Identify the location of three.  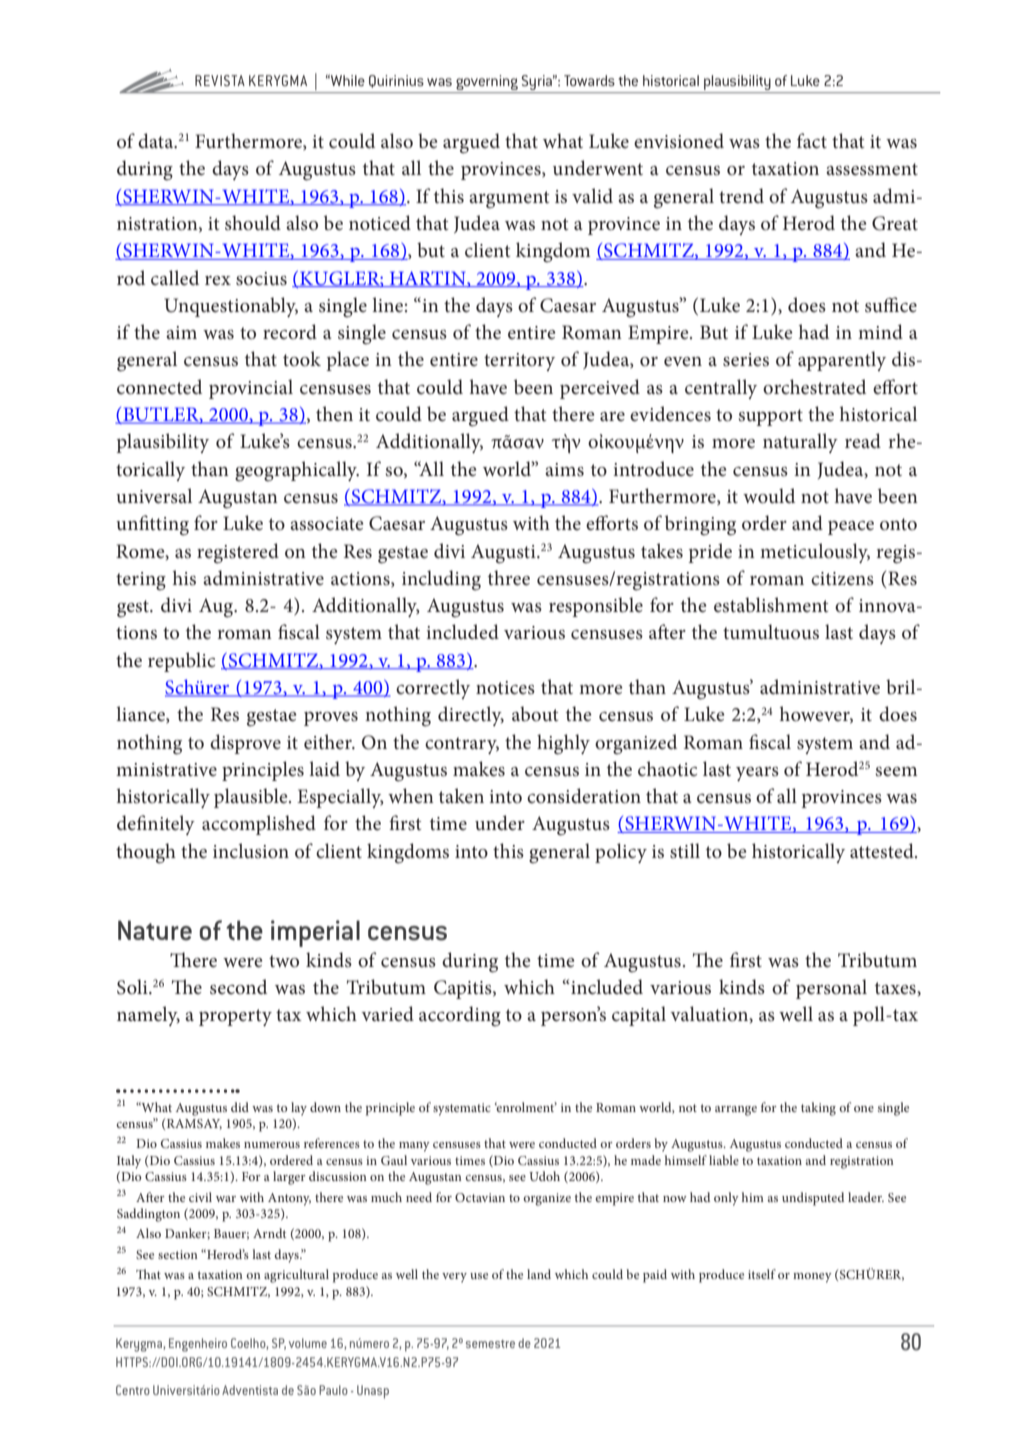
(509, 578).
